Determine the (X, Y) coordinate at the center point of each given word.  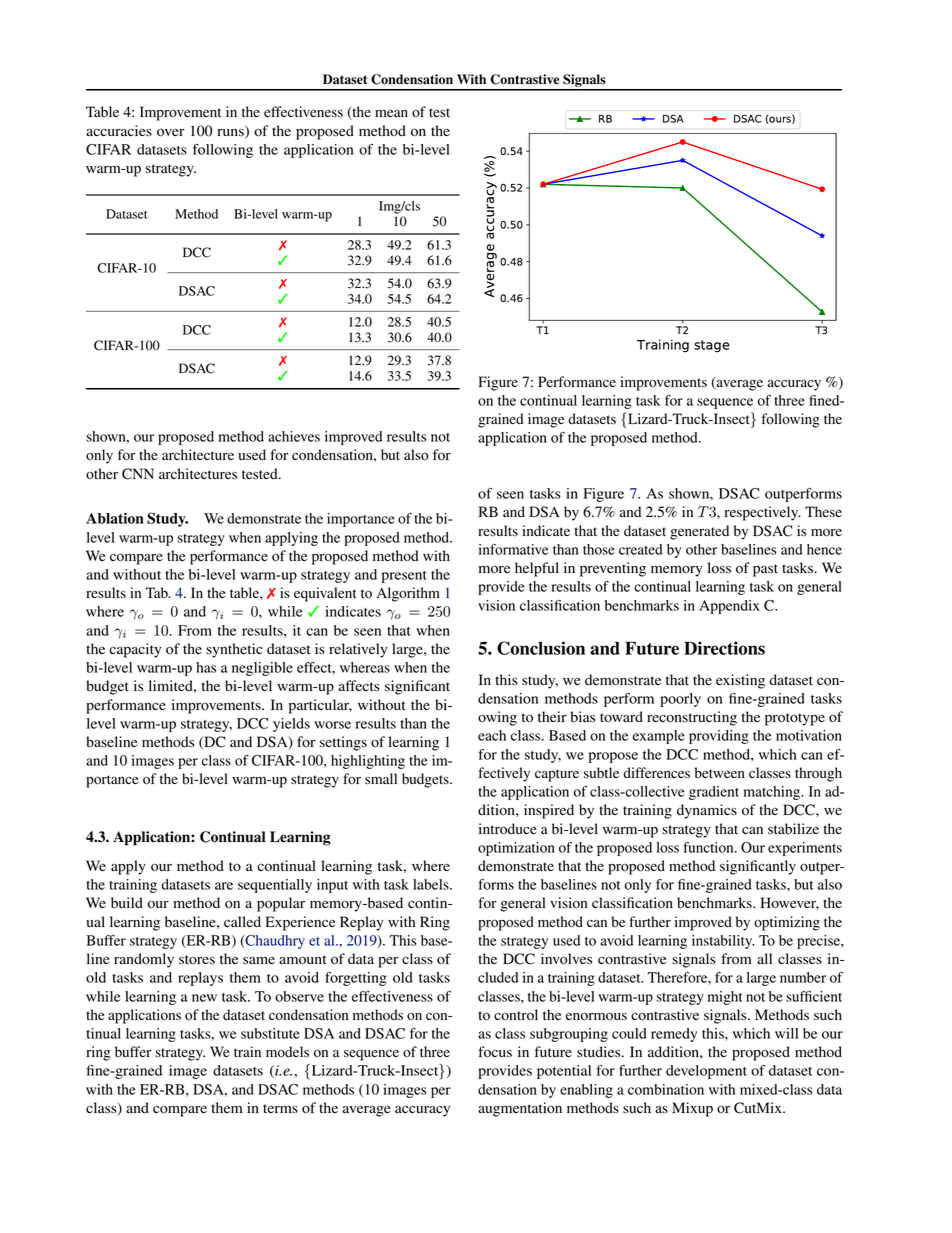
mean (391, 113)
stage (712, 346)
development (706, 1072)
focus (495, 1052)
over (171, 132)
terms (280, 1108)
